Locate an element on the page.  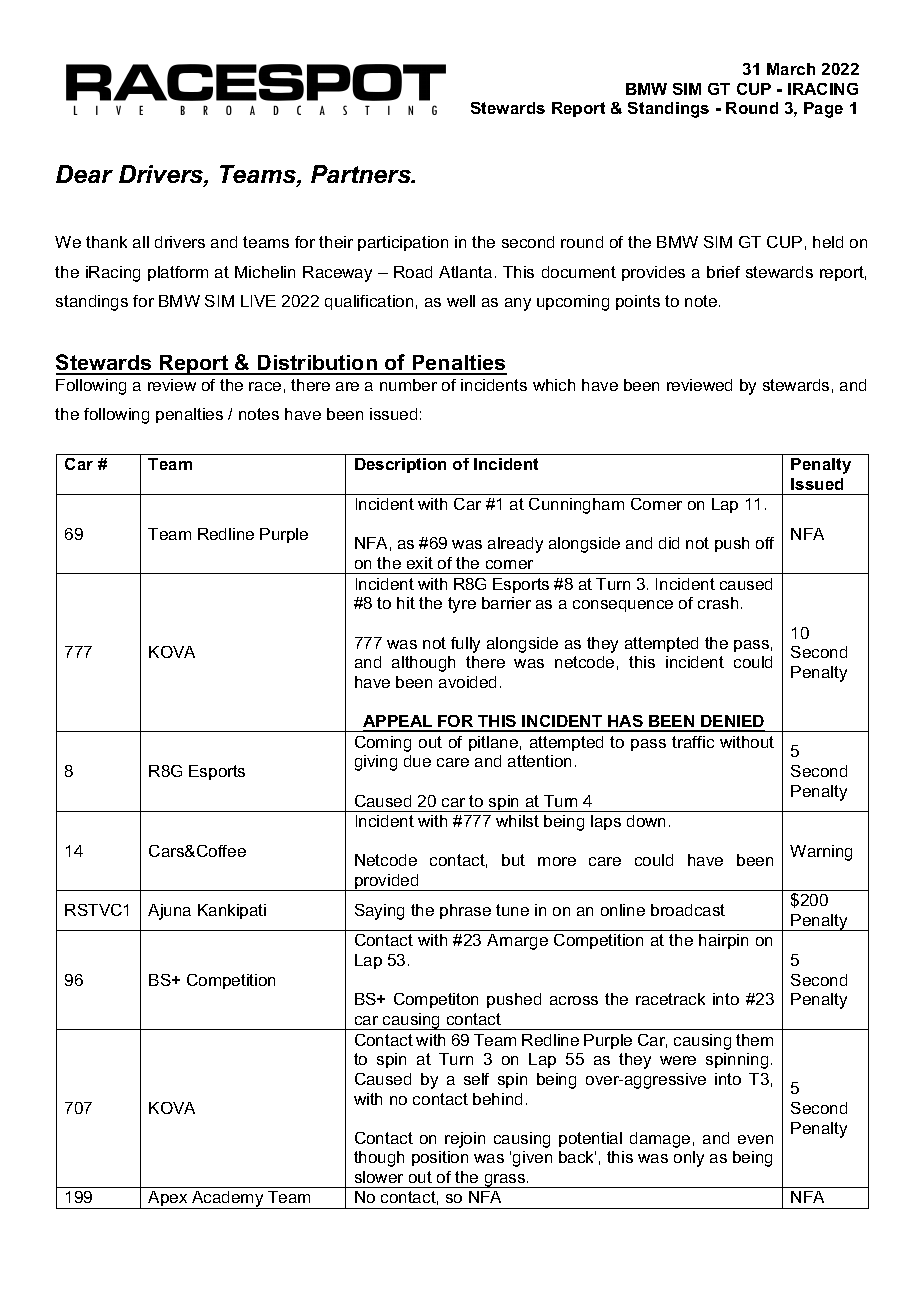
phrase is located at coordinates (465, 911).
